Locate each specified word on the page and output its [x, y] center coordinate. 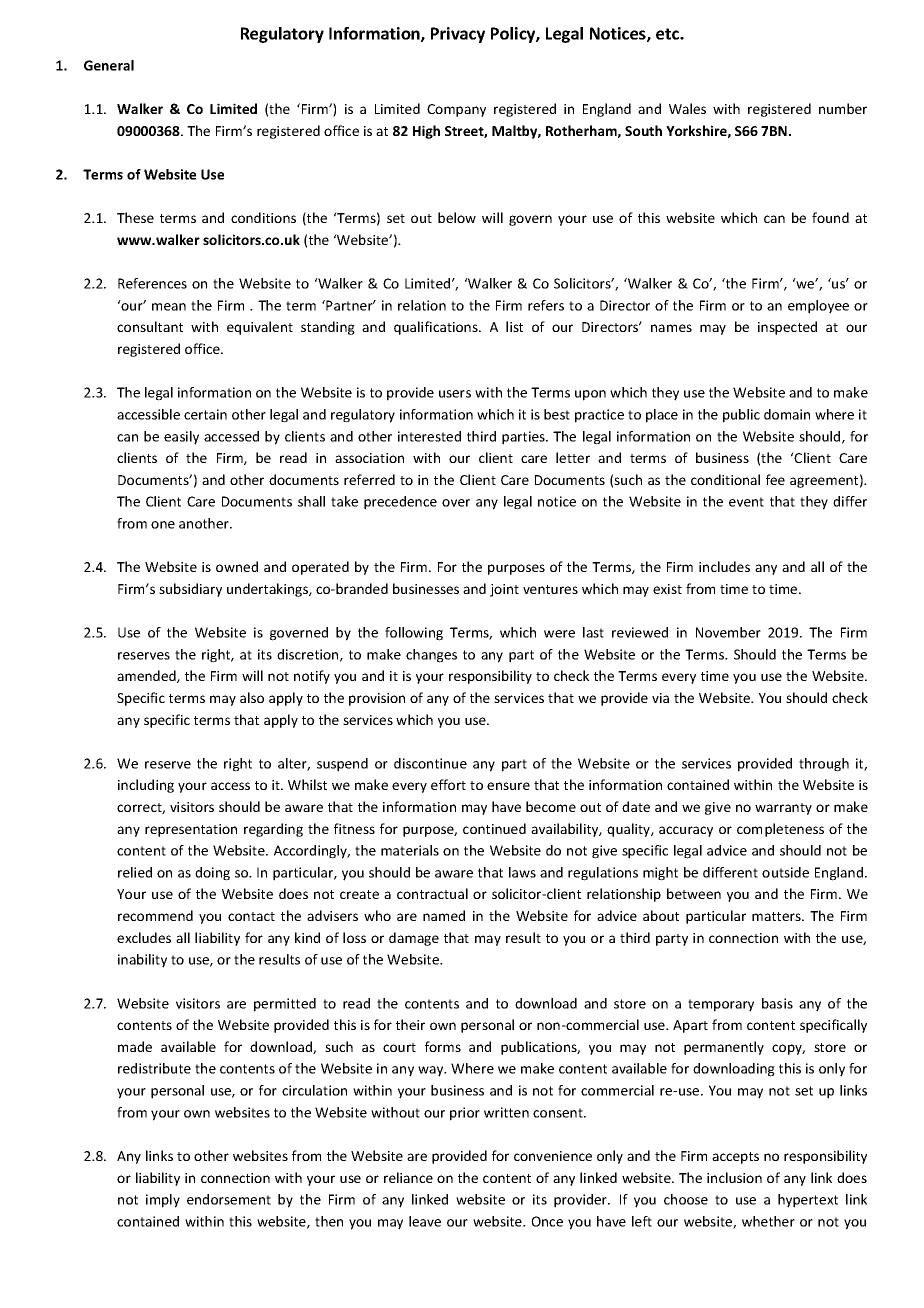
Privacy [458, 35]
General [109, 65]
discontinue [430, 763]
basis [777, 1003]
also [252, 697]
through [824, 765]
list [514, 326]
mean [169, 307]
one [163, 525]
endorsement [229, 1199]
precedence [400, 503]
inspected [787, 328]
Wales [687, 108]
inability [142, 961]
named [444, 915]
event [746, 502]
